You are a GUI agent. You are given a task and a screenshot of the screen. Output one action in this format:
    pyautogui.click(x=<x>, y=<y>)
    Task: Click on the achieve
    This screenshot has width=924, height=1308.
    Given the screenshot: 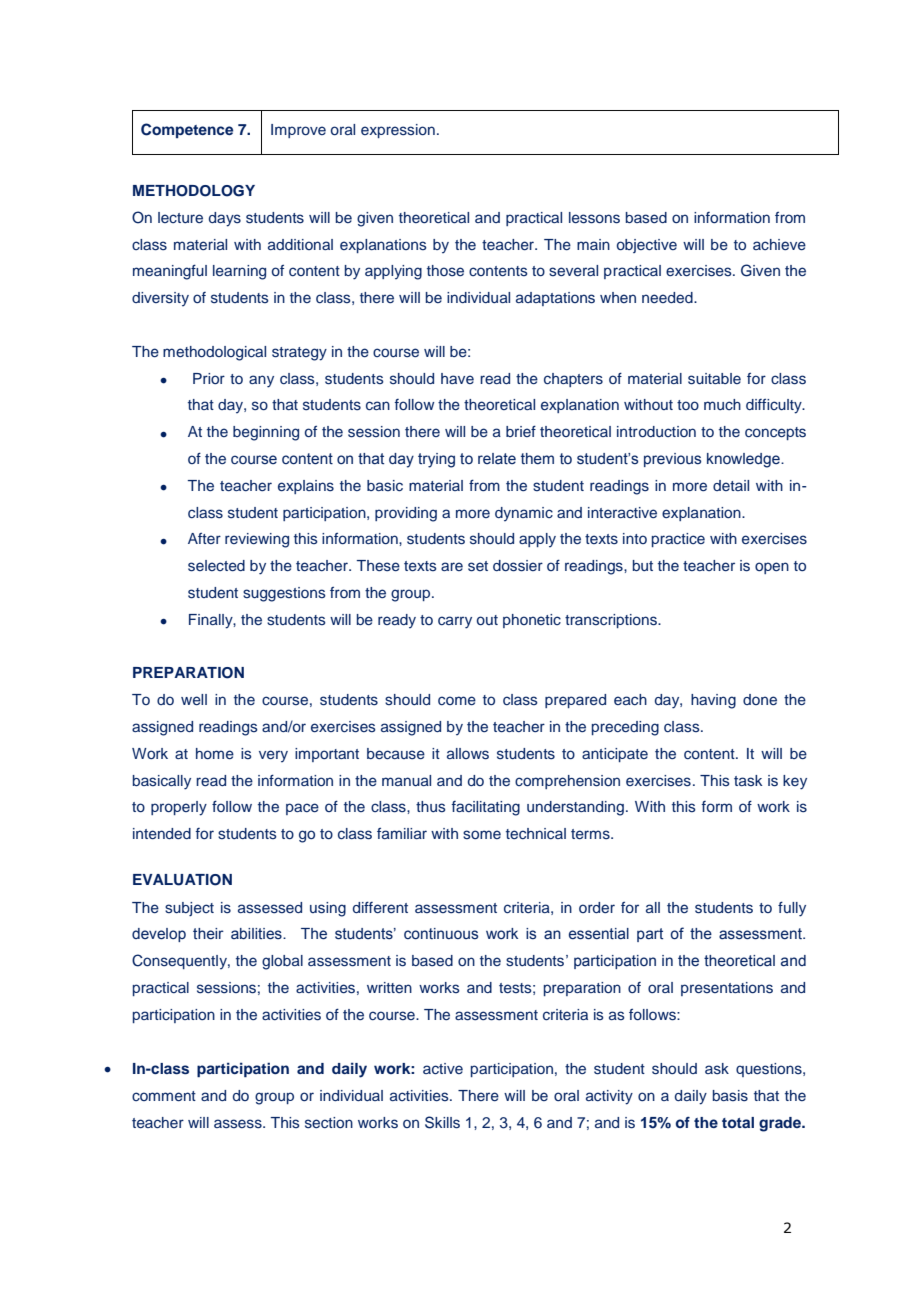 What is the action you would take?
    pyautogui.click(x=779, y=244)
